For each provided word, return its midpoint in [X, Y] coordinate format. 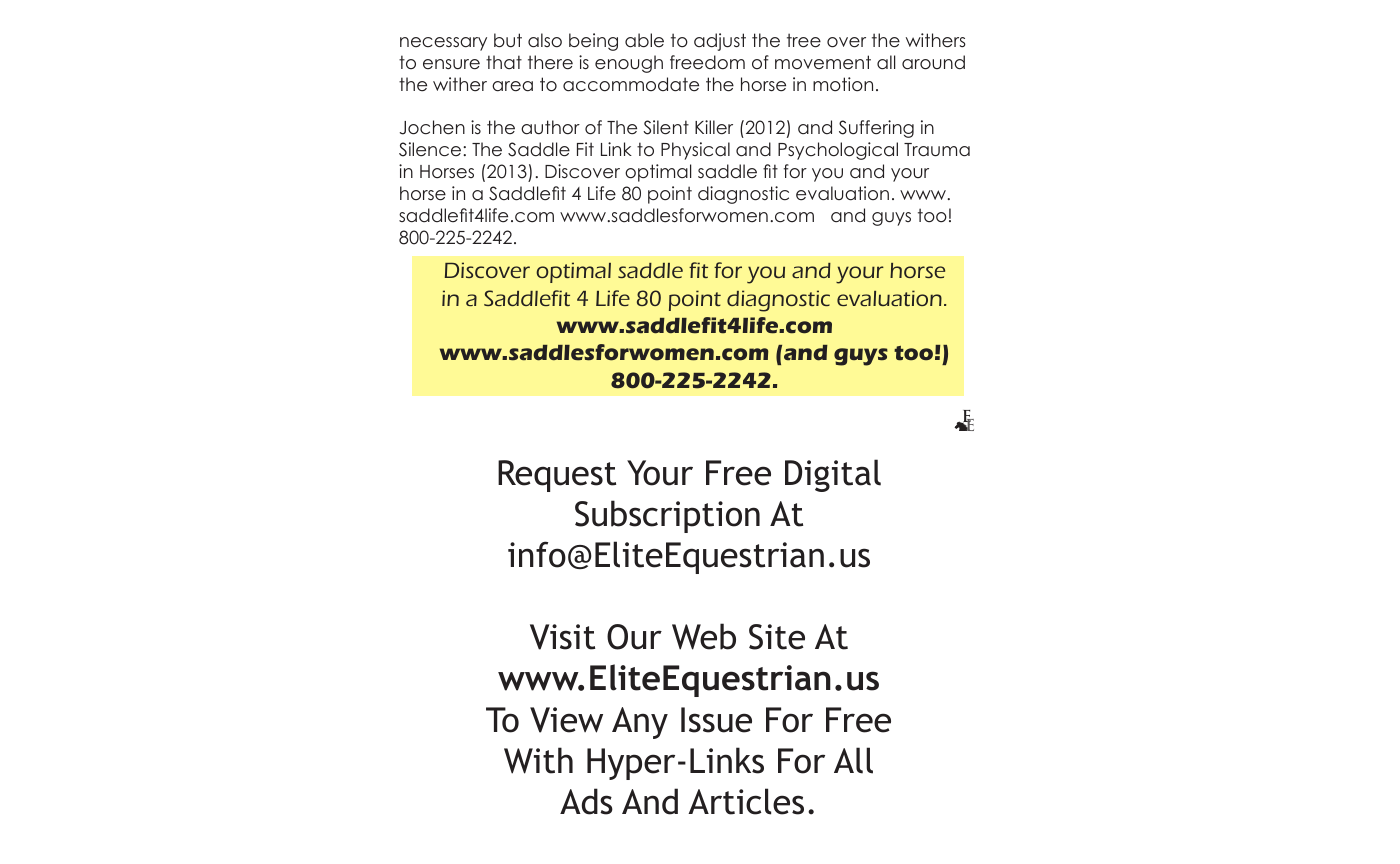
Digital [833, 475]
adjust [720, 42]
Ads [586, 801]
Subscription [667, 516]
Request [557, 476]
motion [843, 84]
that [504, 62]
